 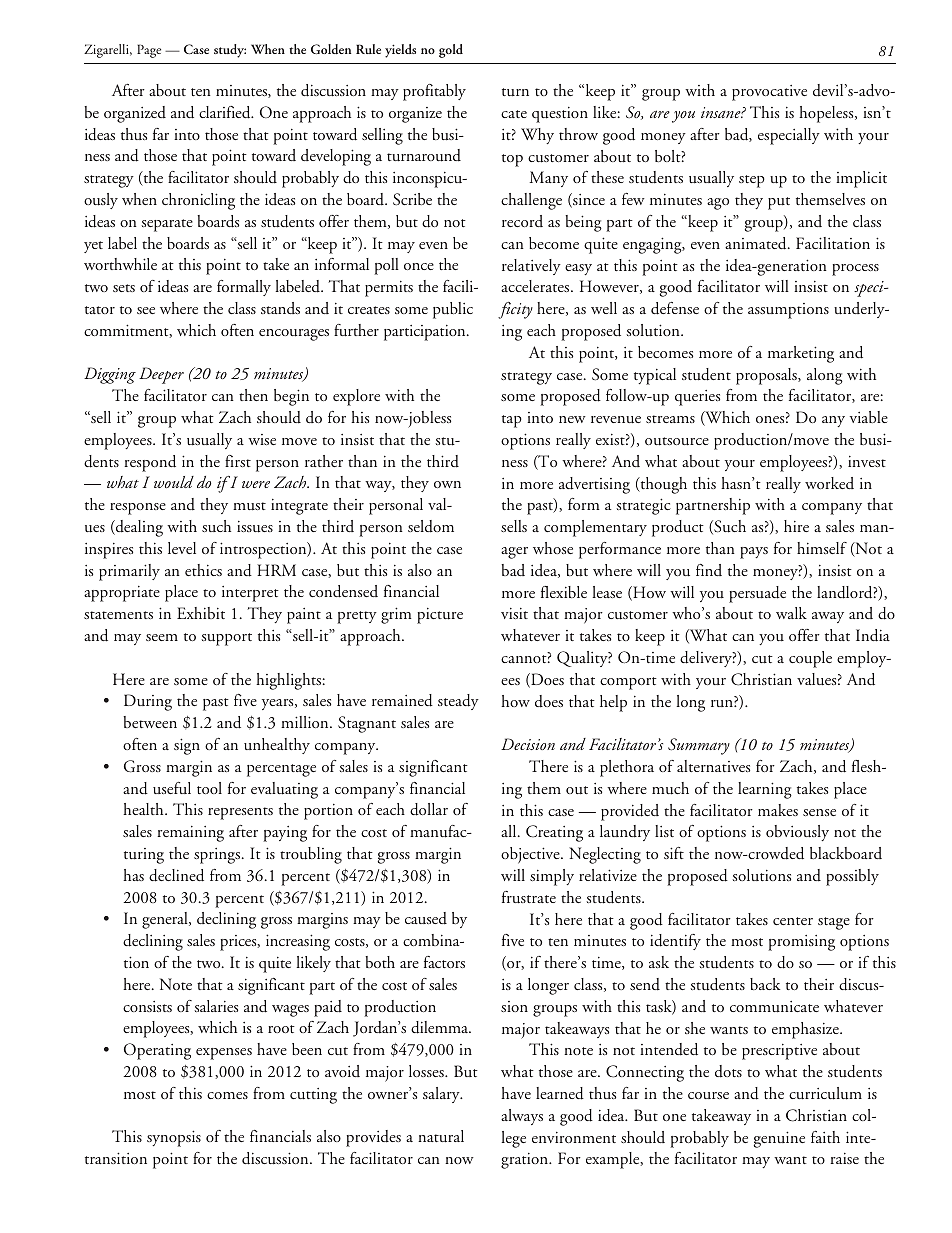 I want to click on clarified, so click(x=226, y=112).
